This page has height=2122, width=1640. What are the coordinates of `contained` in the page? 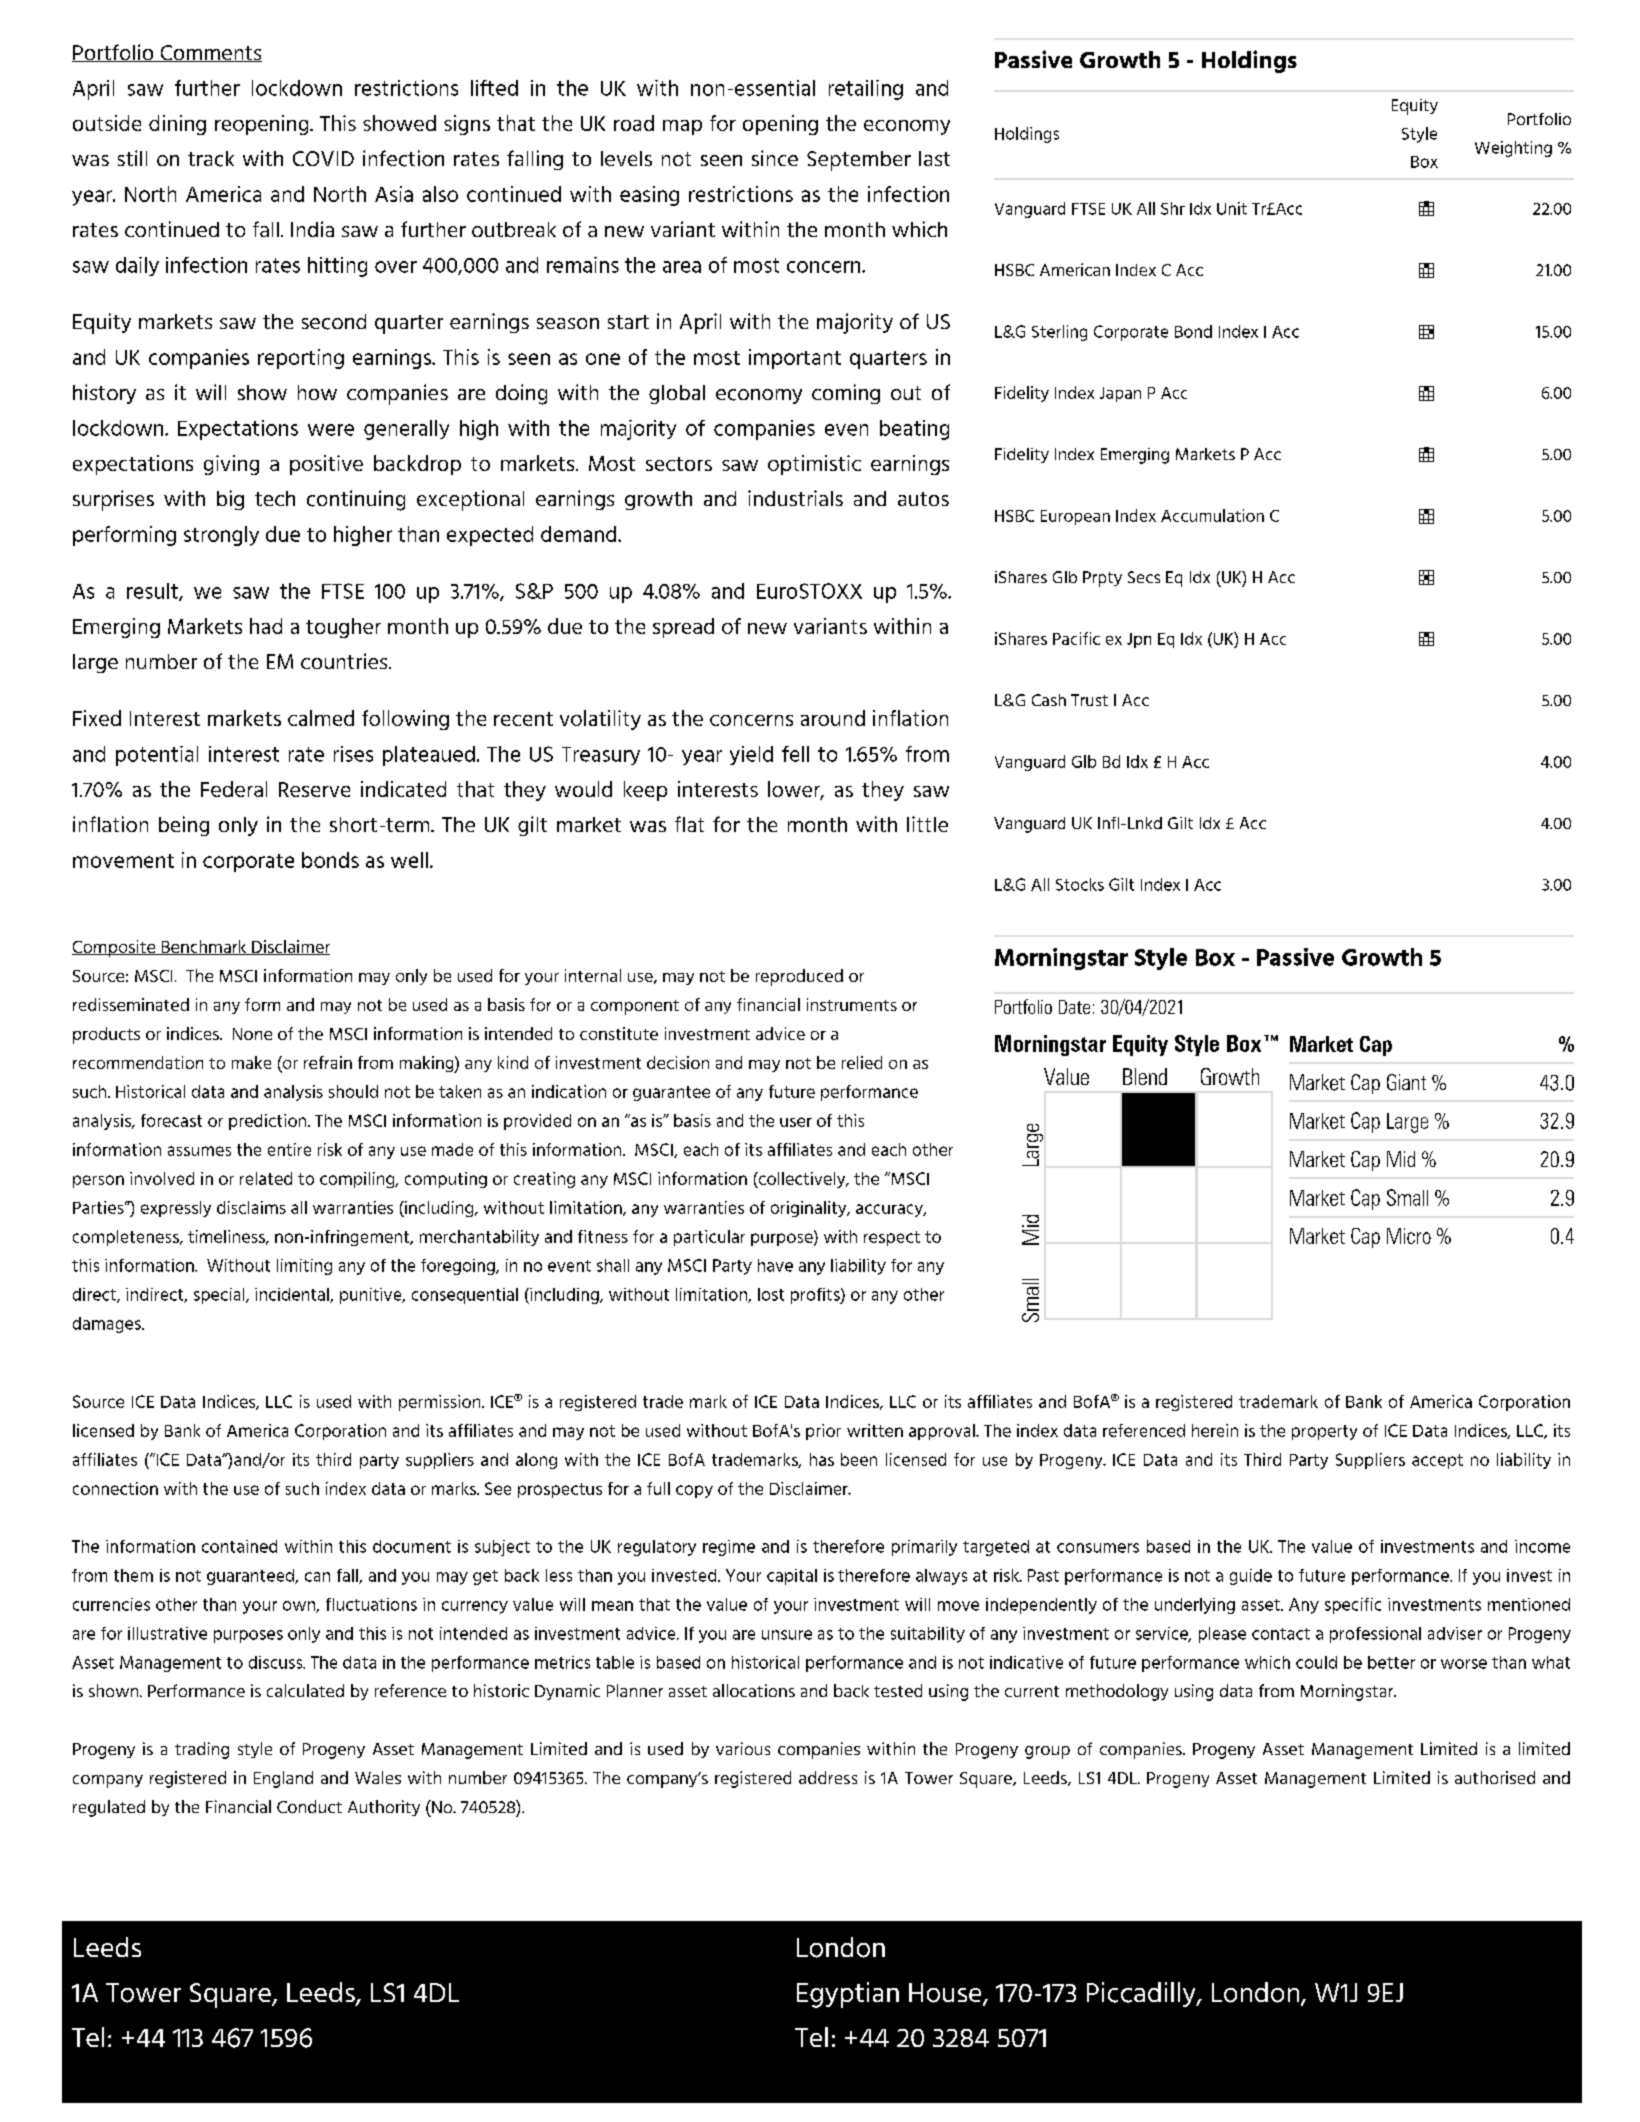 It's located at (239, 1546).
